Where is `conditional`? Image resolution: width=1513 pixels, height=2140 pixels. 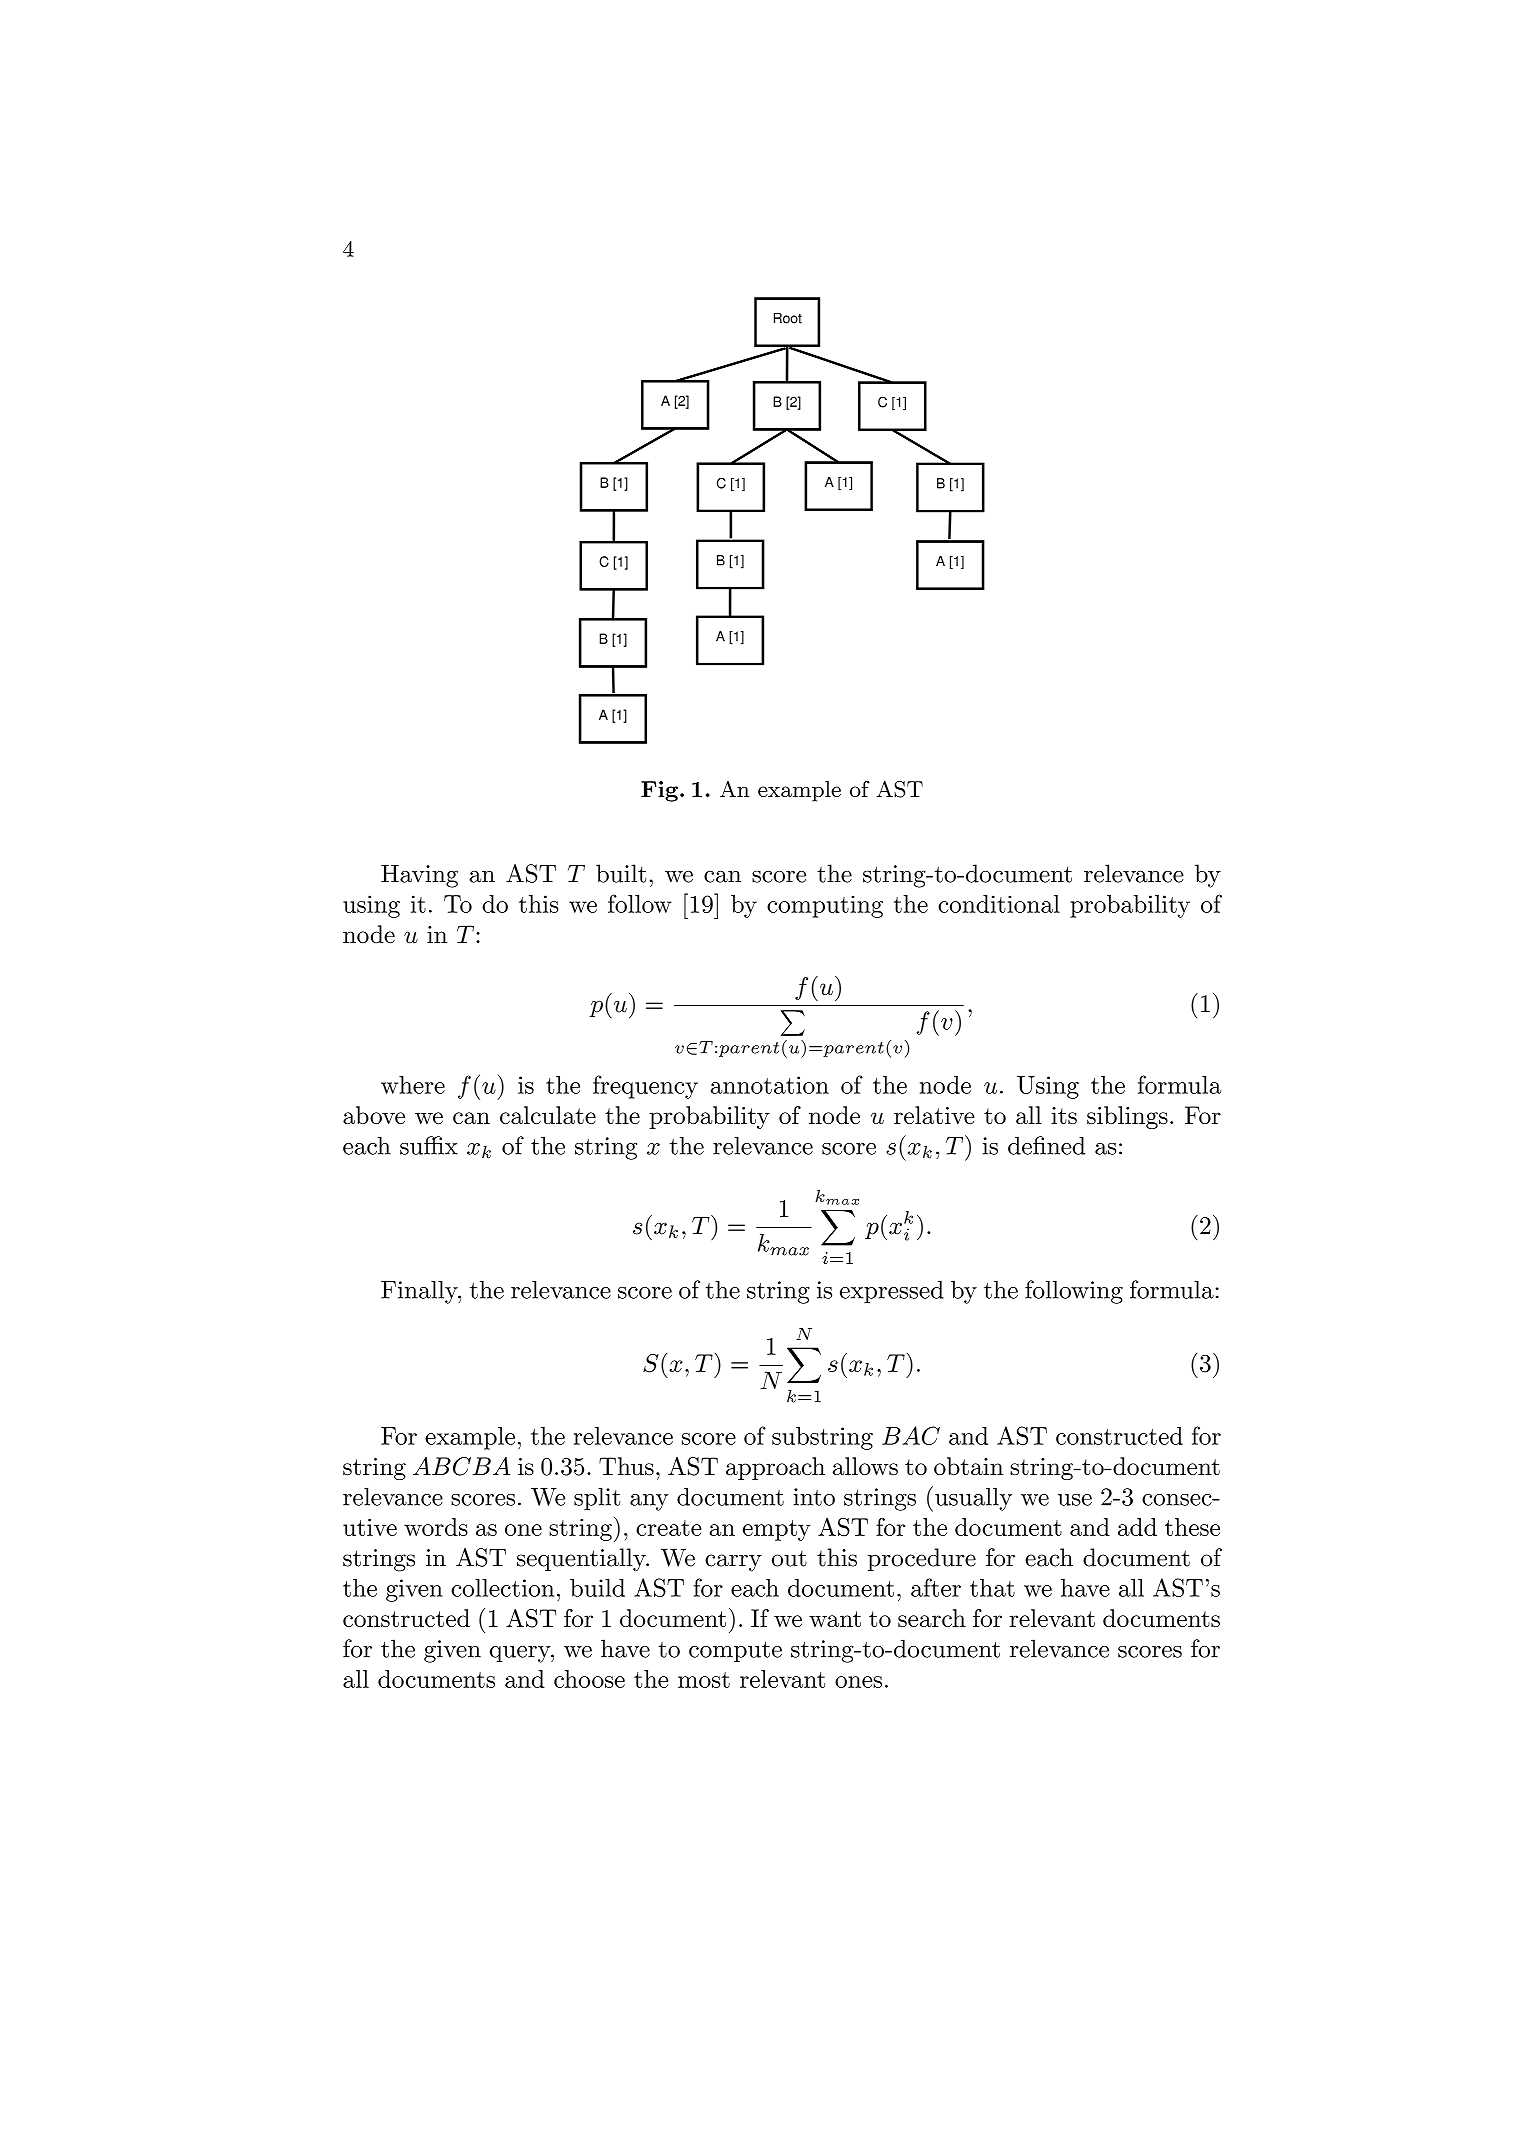
conditional is located at coordinates (999, 904).
